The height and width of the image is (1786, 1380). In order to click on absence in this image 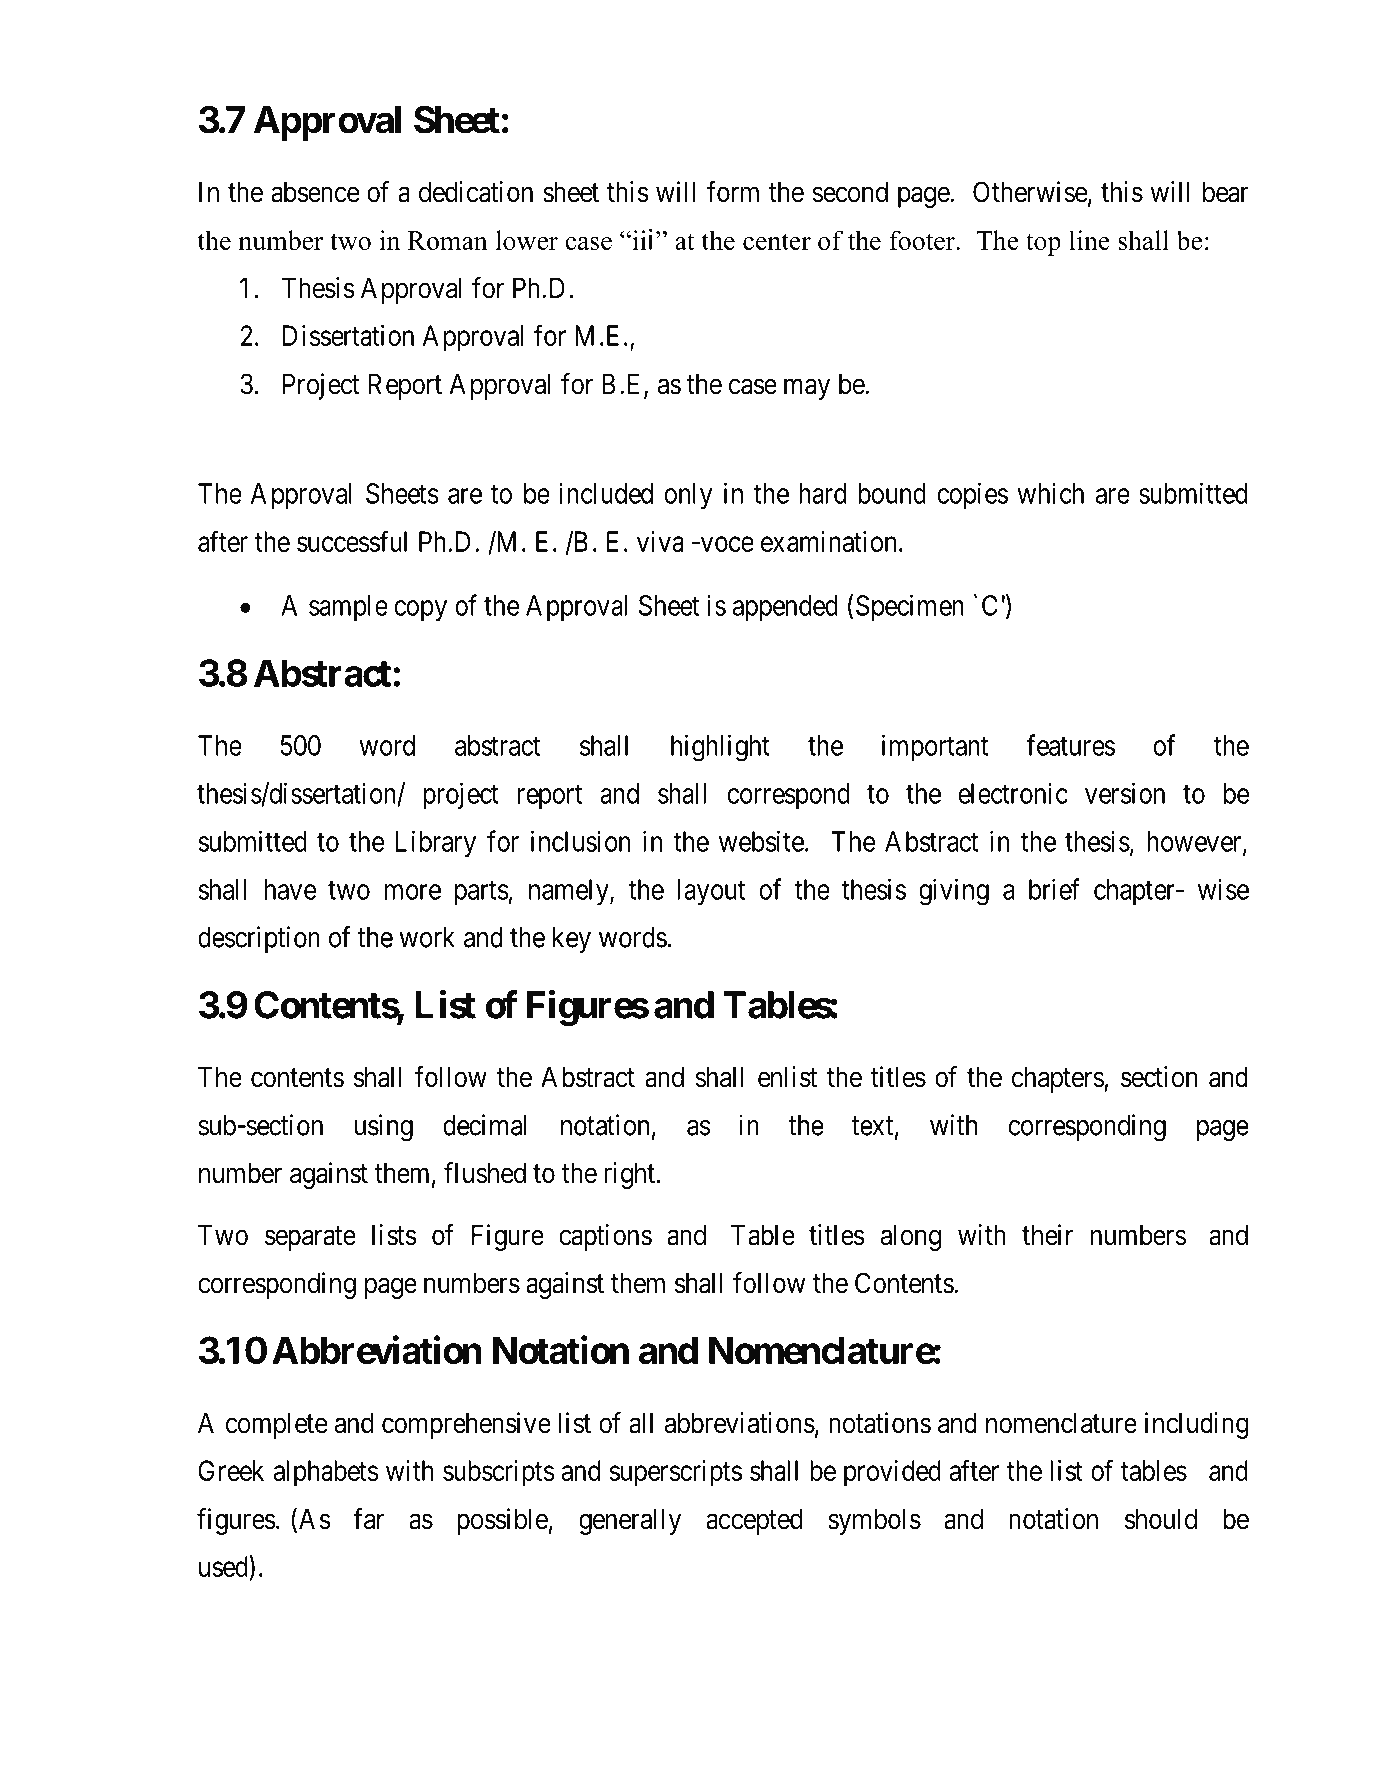, I will do `click(315, 192)`.
